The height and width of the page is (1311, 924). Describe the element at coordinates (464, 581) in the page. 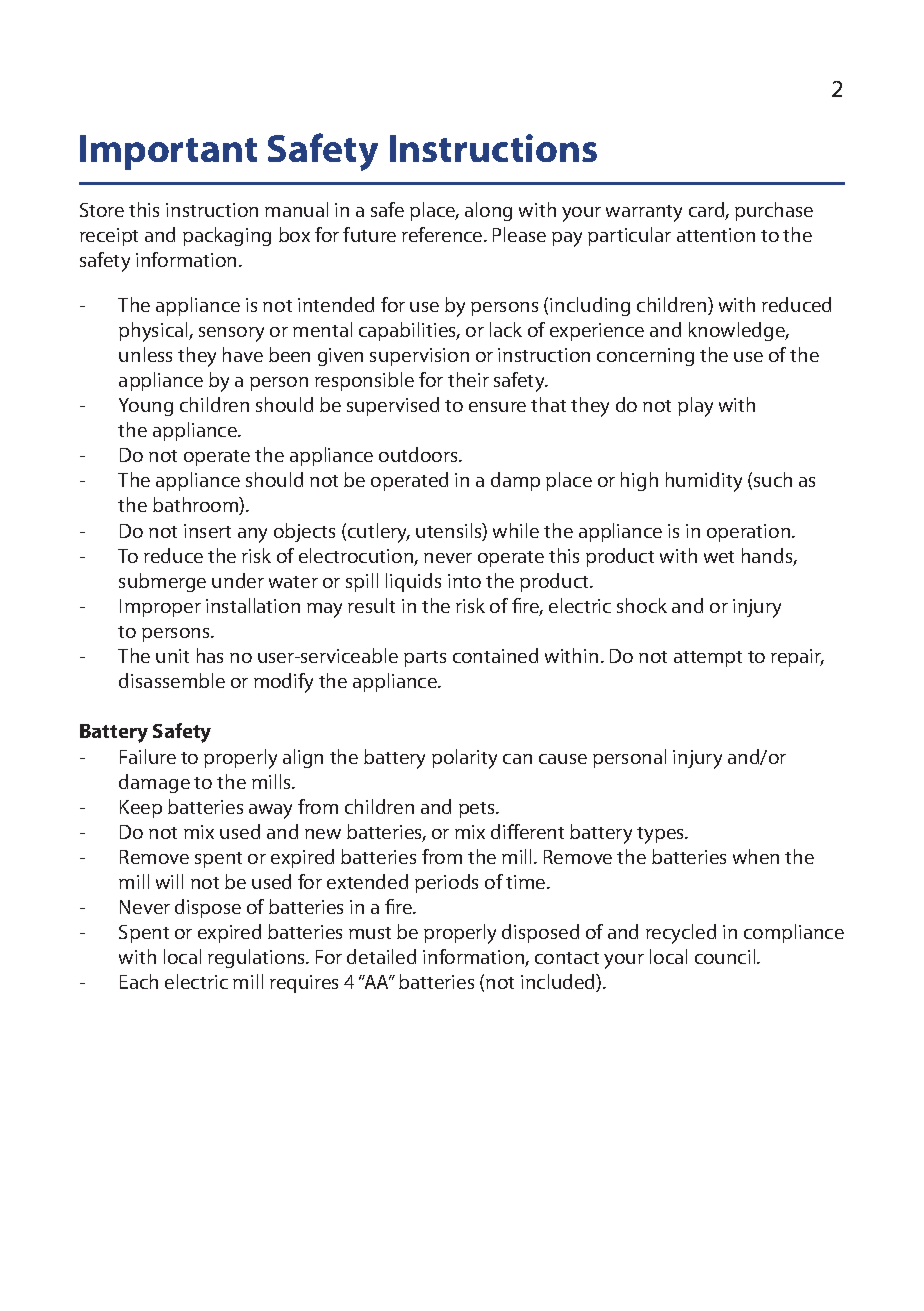

I see `into` at that location.
